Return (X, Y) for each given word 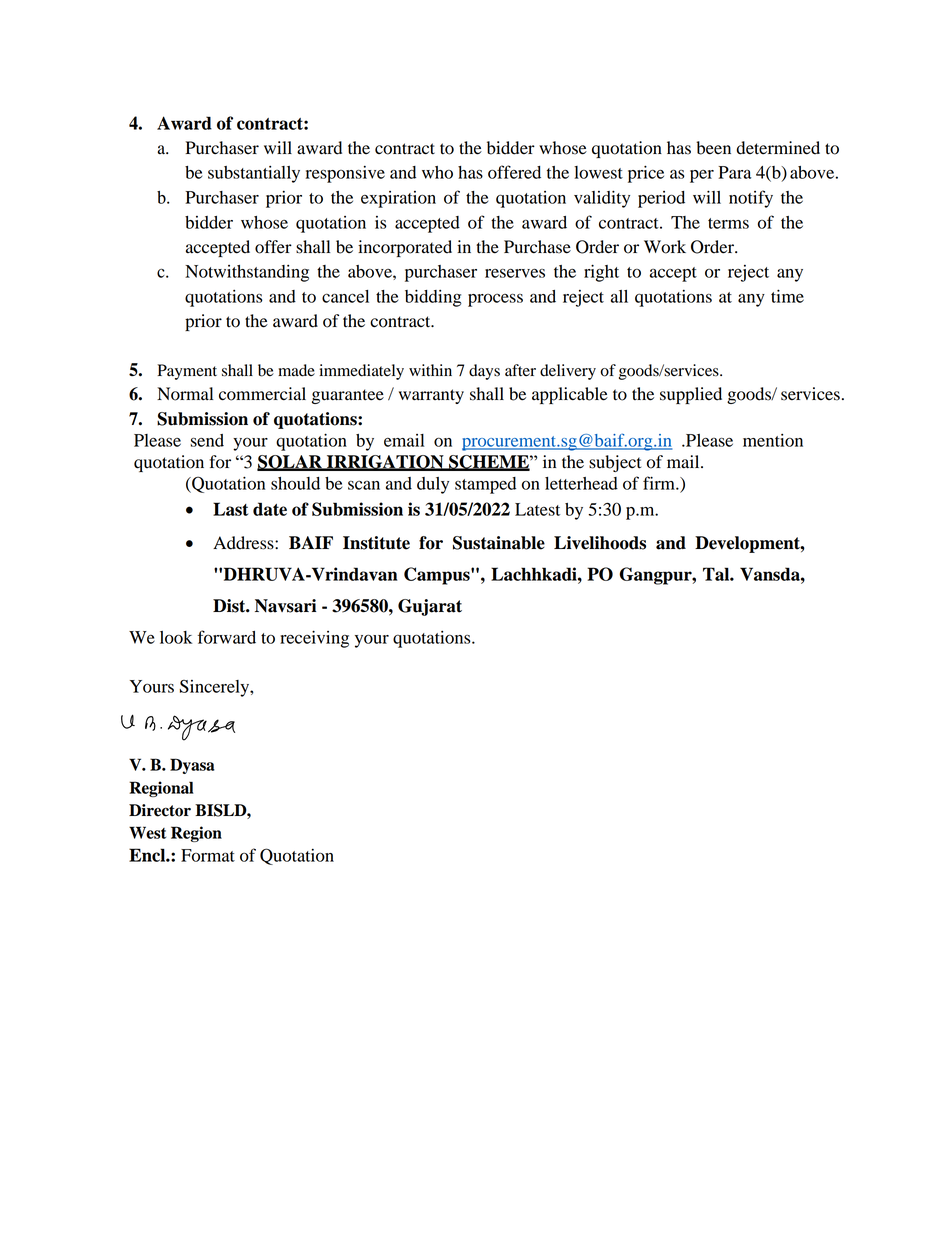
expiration (398, 199)
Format (208, 855)
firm (660, 483)
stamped (485, 485)
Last (230, 509)
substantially (254, 174)
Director (160, 810)
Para (734, 172)
